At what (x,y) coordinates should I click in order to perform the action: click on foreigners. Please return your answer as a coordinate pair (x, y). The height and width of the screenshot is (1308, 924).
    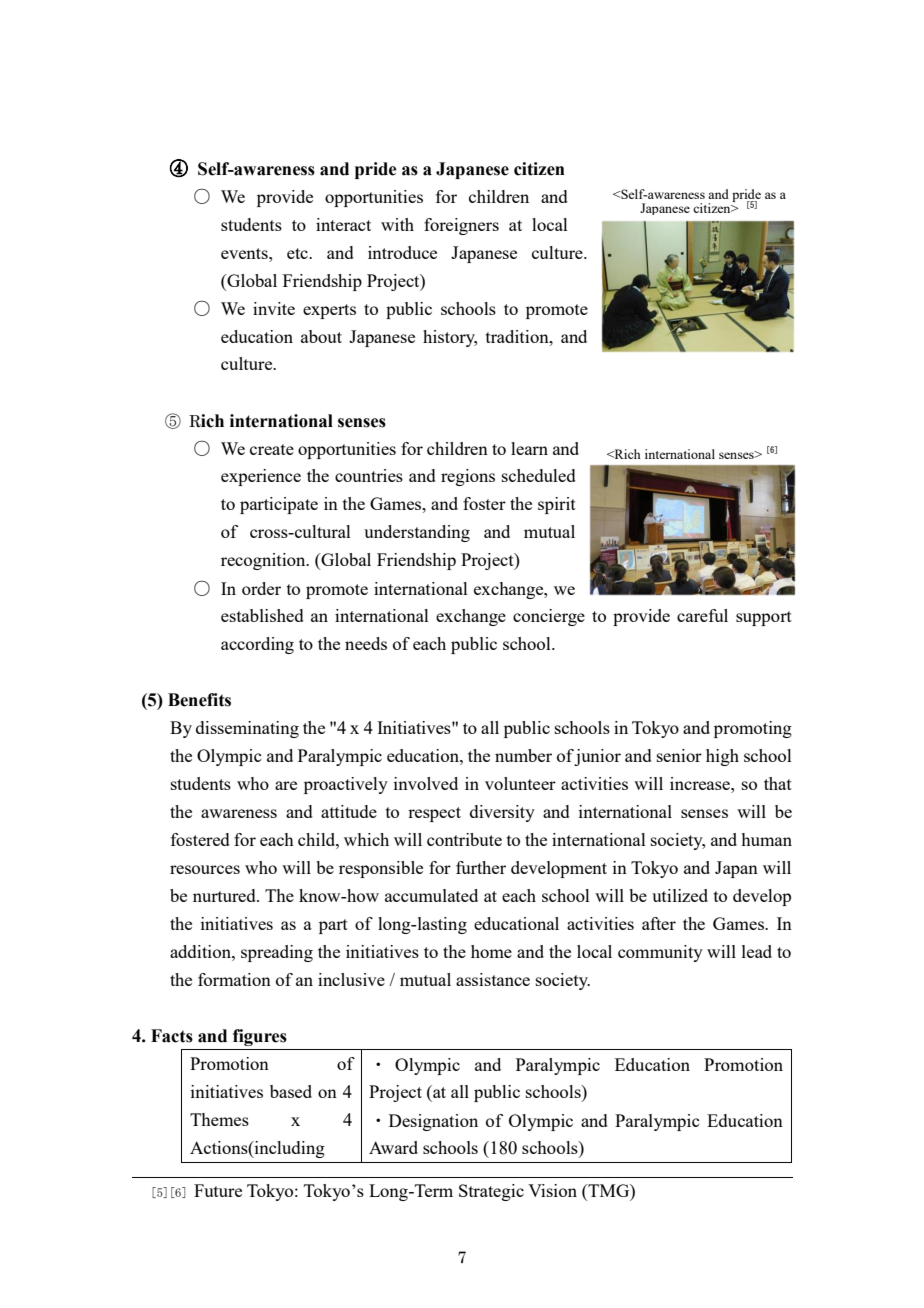
    Looking at the image, I should click on (461, 226).
